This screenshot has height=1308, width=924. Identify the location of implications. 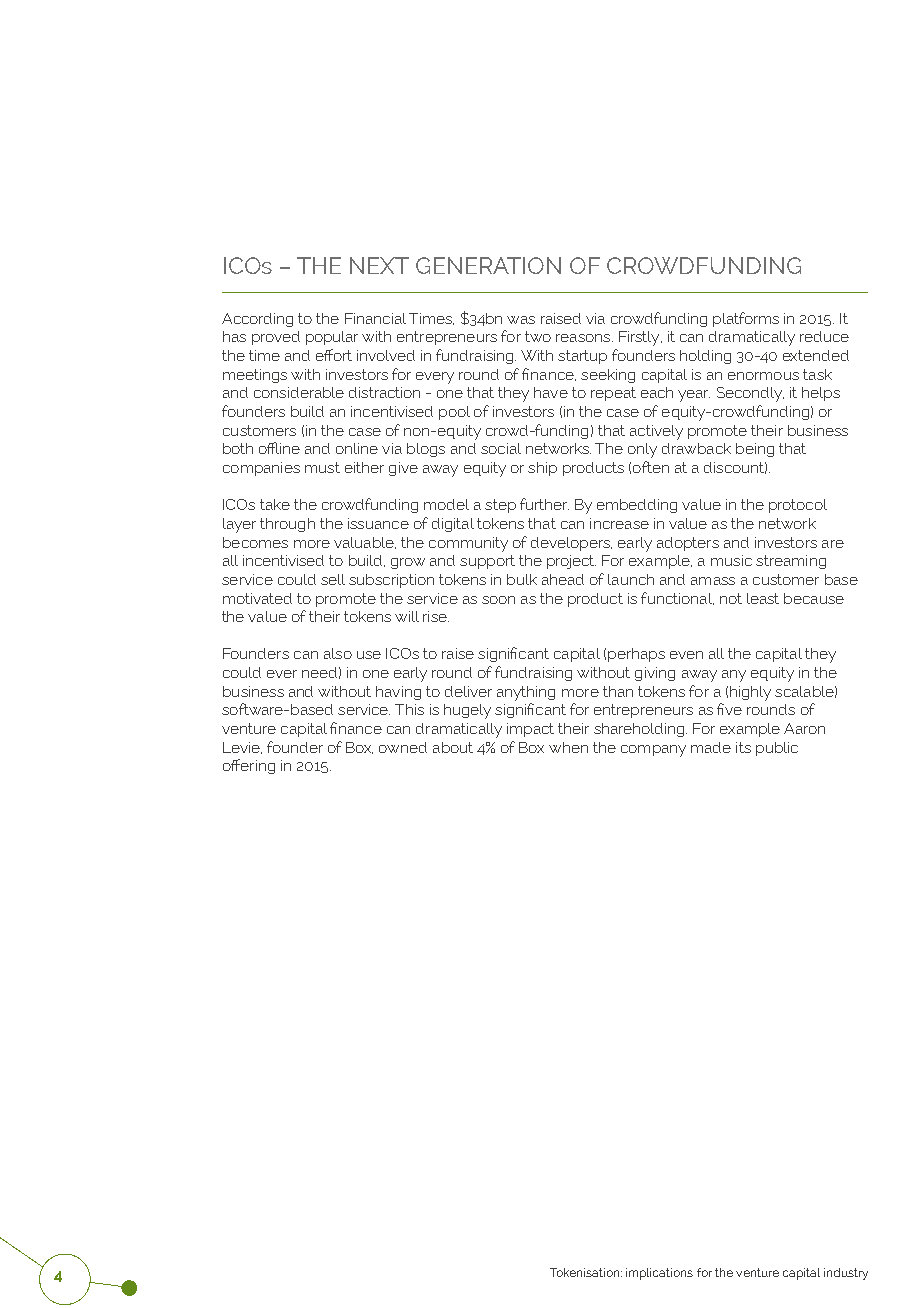
(659, 1274).
